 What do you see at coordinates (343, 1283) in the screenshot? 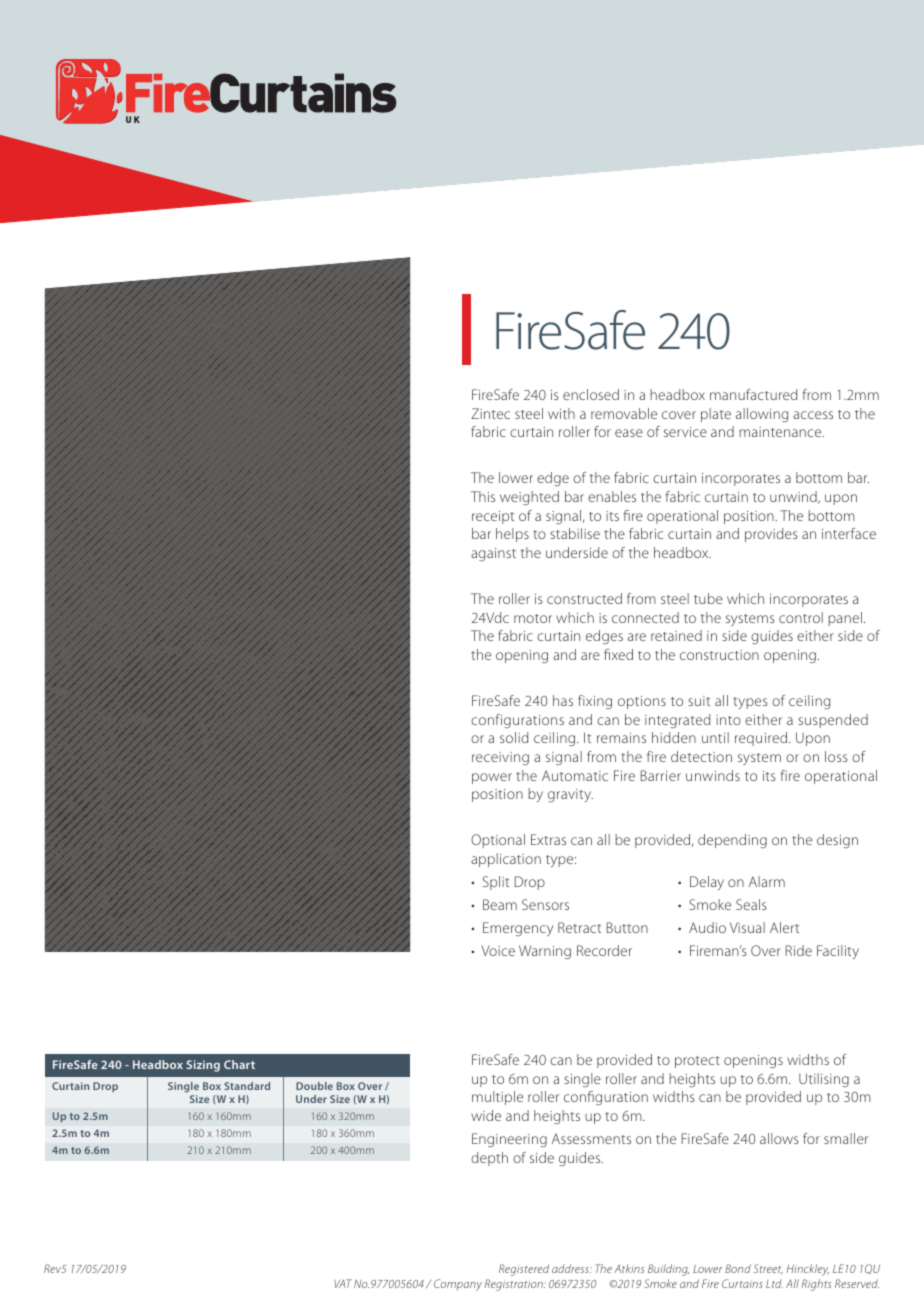
I see `VAT` at bounding box center [343, 1283].
